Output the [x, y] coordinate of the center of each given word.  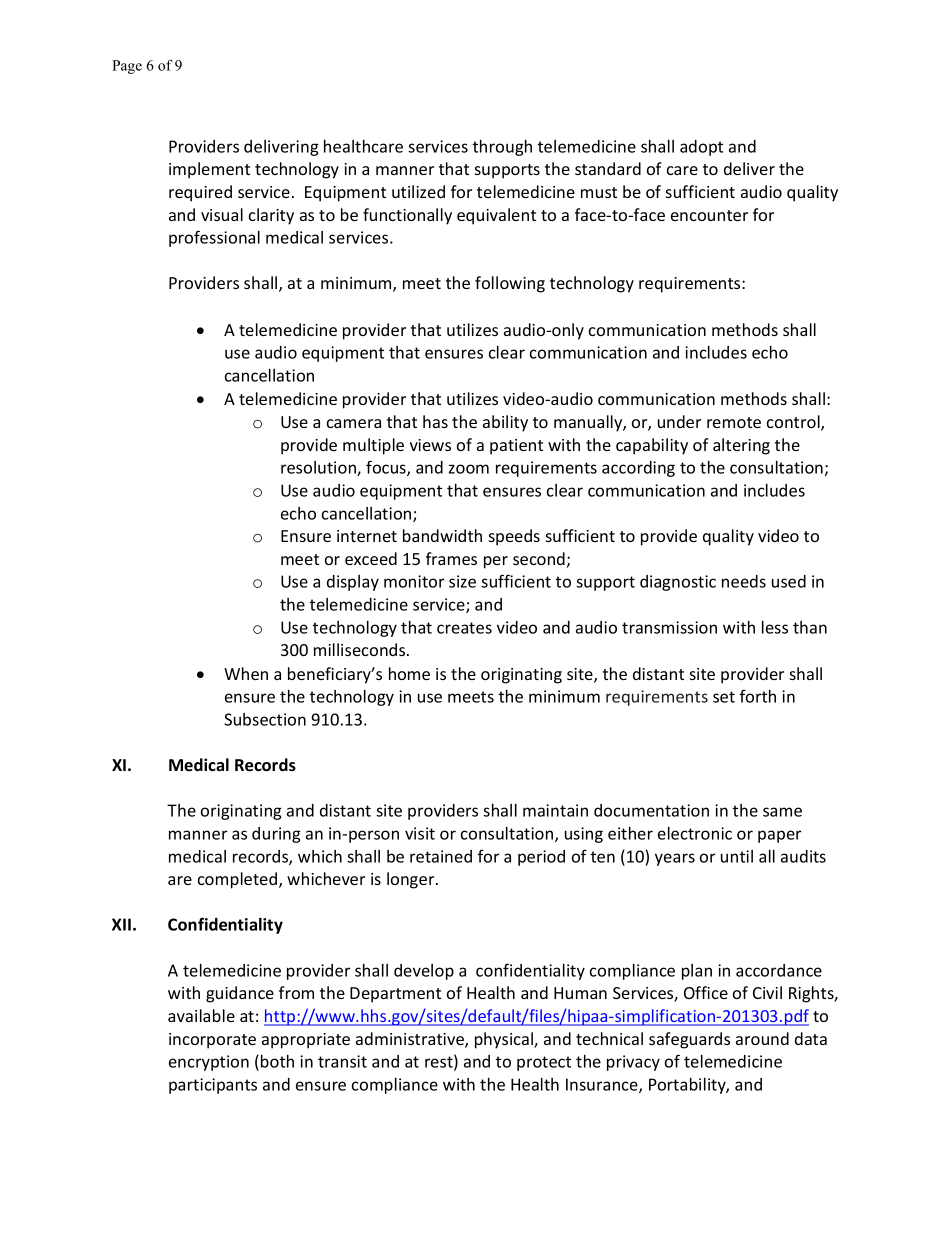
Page [127, 67]
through [502, 148]
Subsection [265, 719]
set [724, 697]
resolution [319, 468]
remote [734, 422]
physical [505, 1040]
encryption [209, 1063]
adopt [701, 148]
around [762, 1038]
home [409, 673]
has [435, 421]
